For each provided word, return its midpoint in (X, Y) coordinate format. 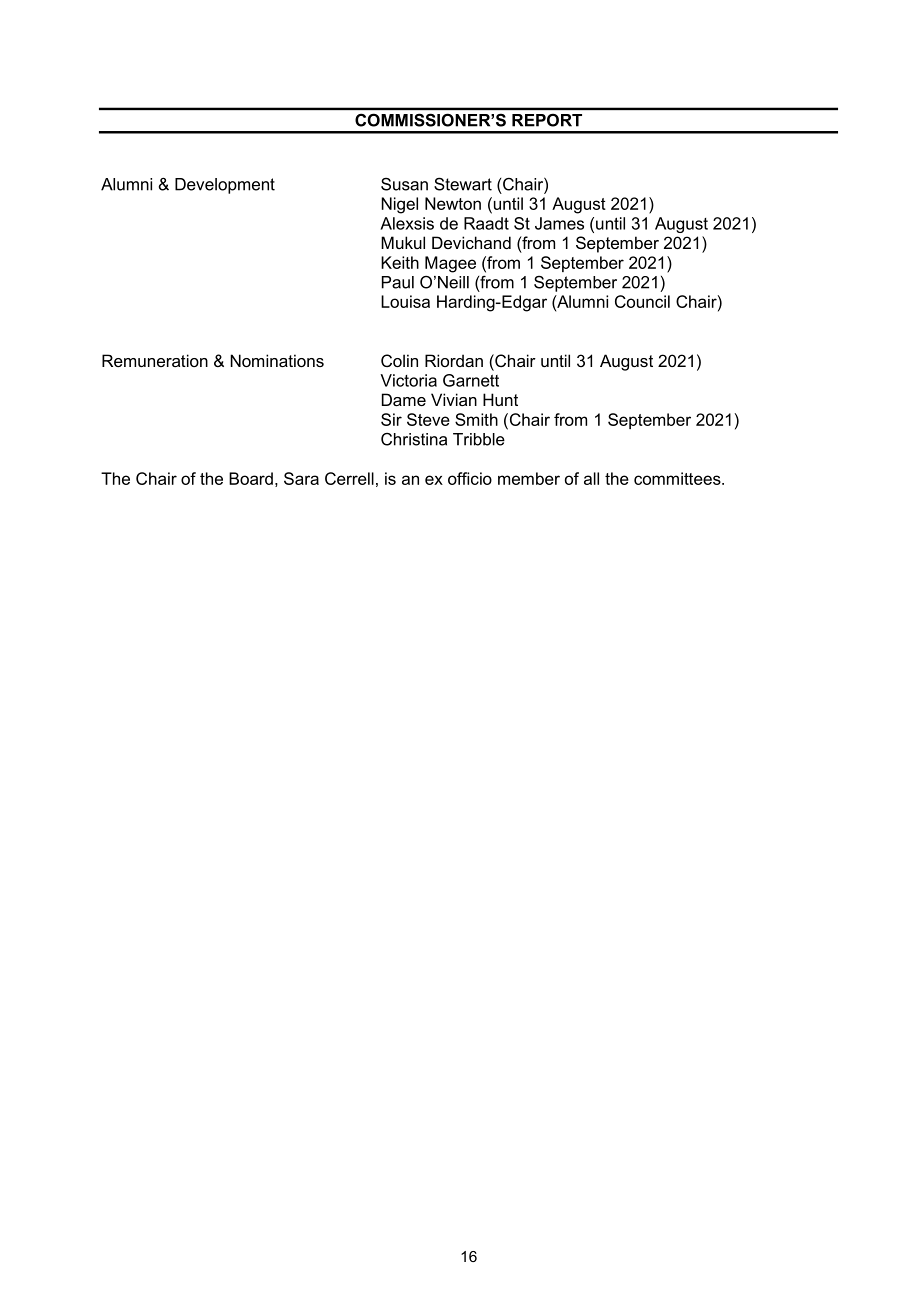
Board (251, 478)
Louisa (405, 301)
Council (642, 301)
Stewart (463, 184)
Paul (398, 282)
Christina (414, 439)
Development (225, 186)
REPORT (547, 120)
